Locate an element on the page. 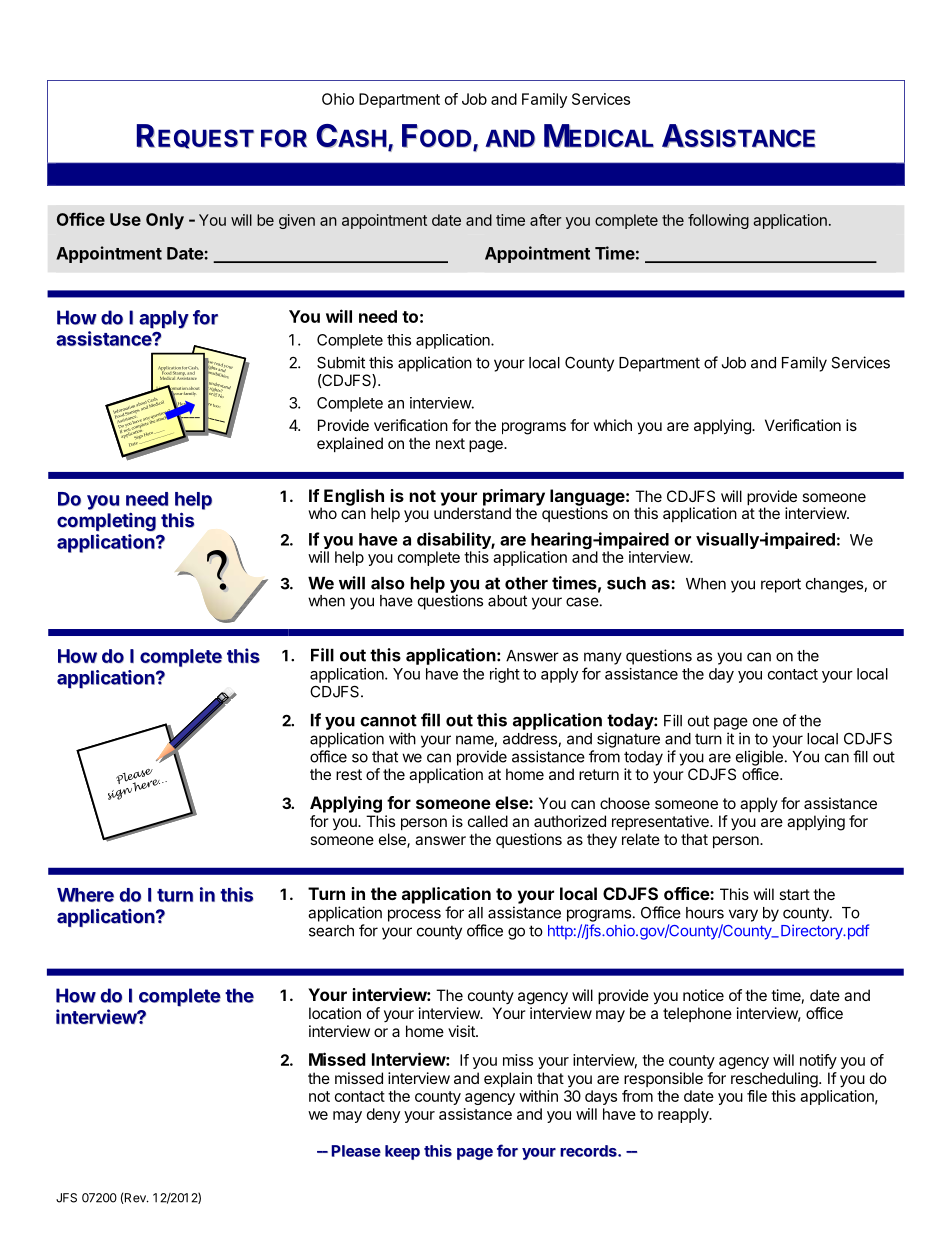 The image size is (952, 1233). after is located at coordinates (546, 220).
